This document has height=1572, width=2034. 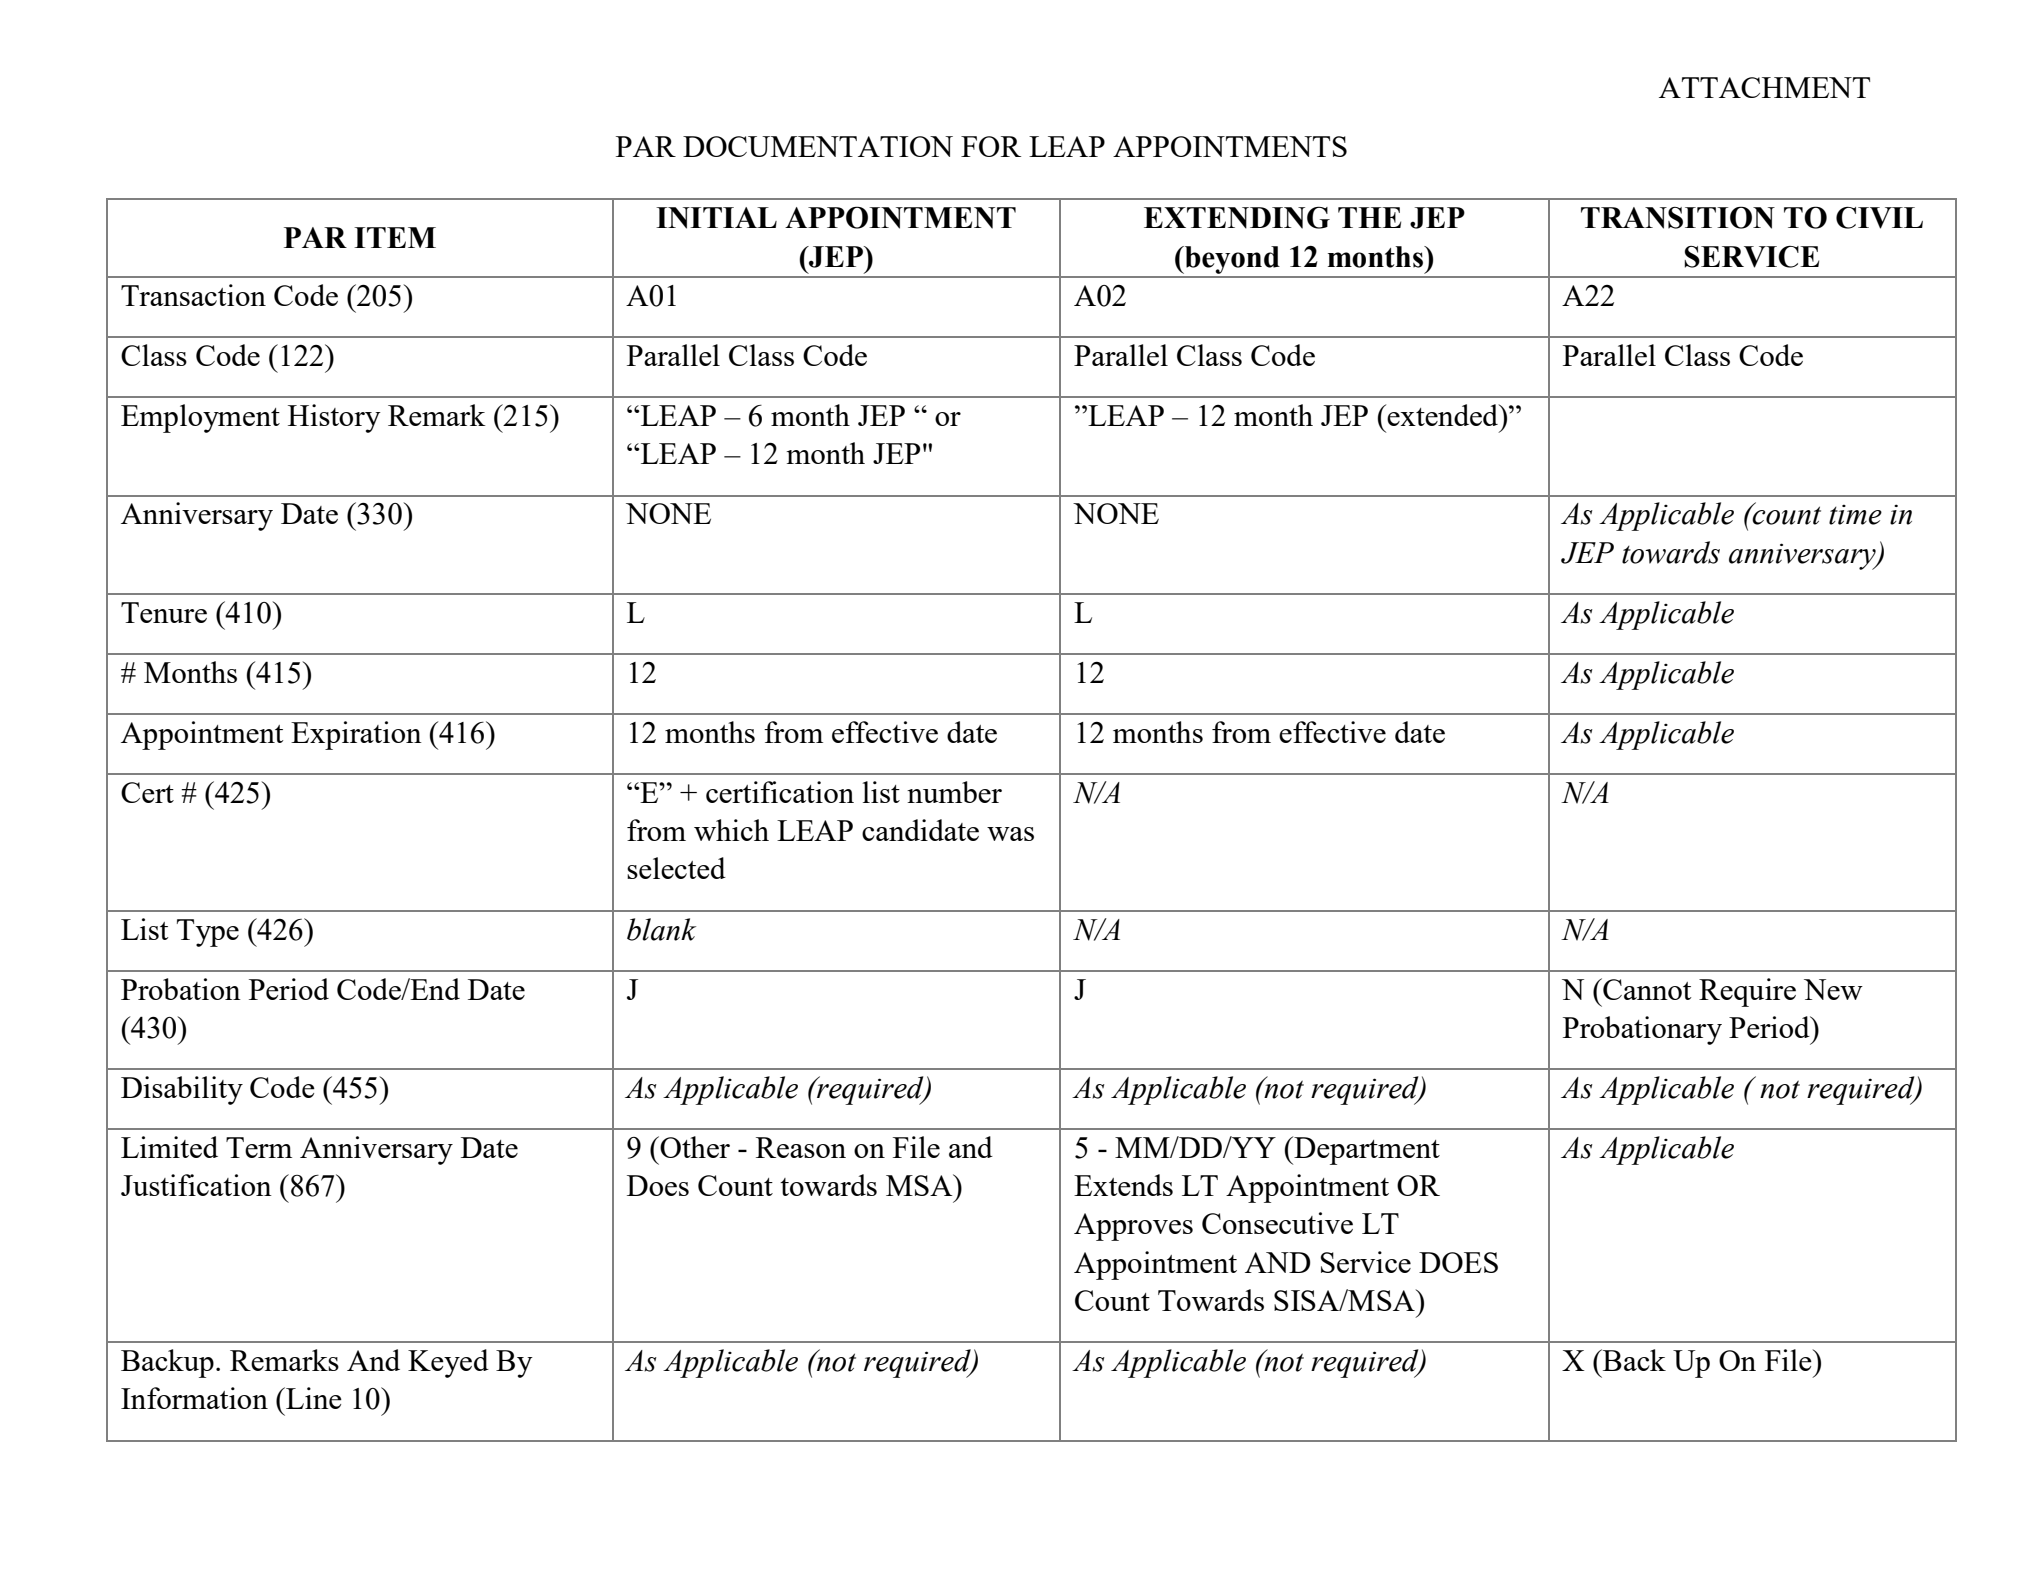 I want to click on time, so click(x=1855, y=515).
